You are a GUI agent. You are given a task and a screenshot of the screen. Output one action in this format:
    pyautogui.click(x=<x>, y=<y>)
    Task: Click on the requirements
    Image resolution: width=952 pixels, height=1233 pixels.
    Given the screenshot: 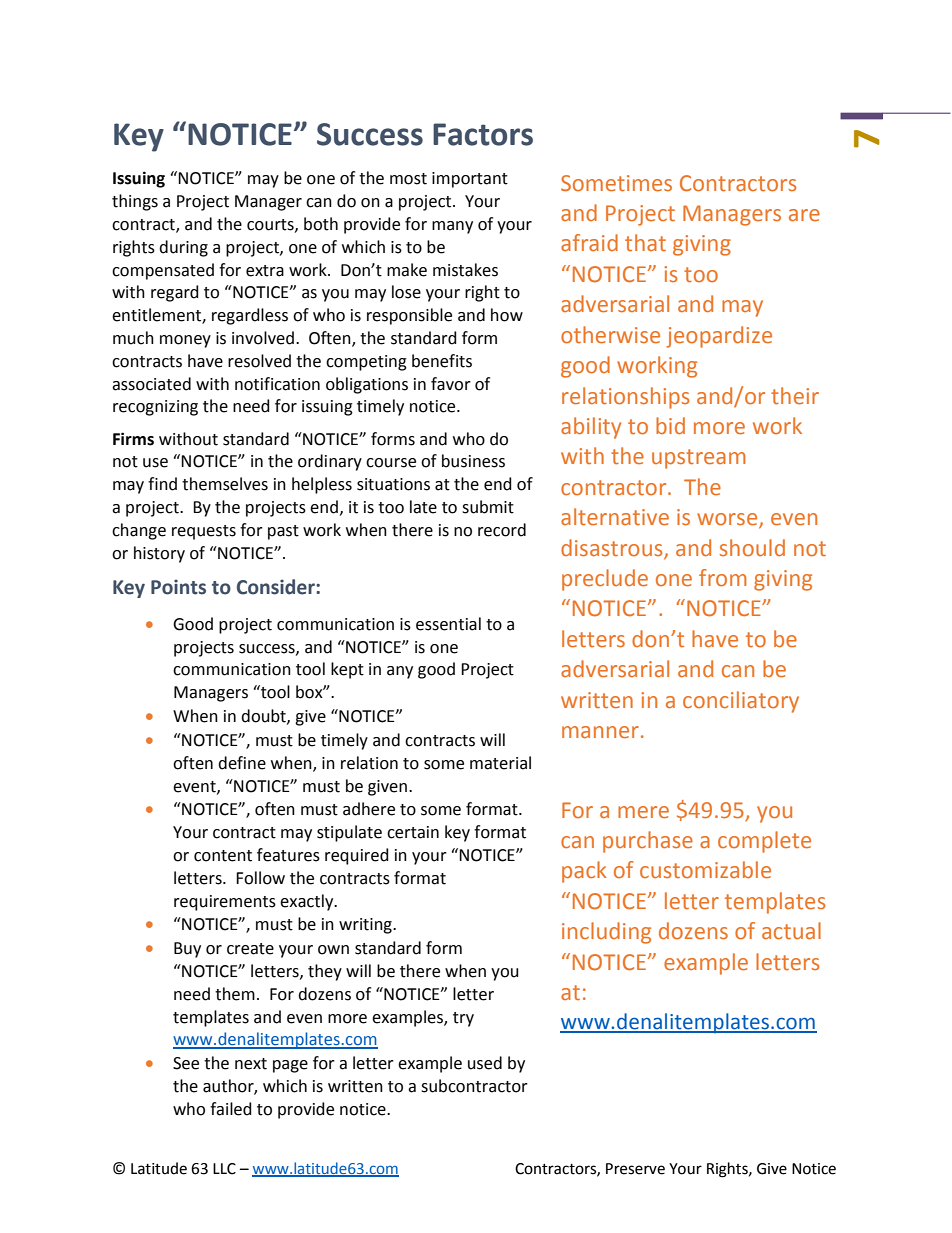 What is the action you would take?
    pyautogui.click(x=225, y=903)
